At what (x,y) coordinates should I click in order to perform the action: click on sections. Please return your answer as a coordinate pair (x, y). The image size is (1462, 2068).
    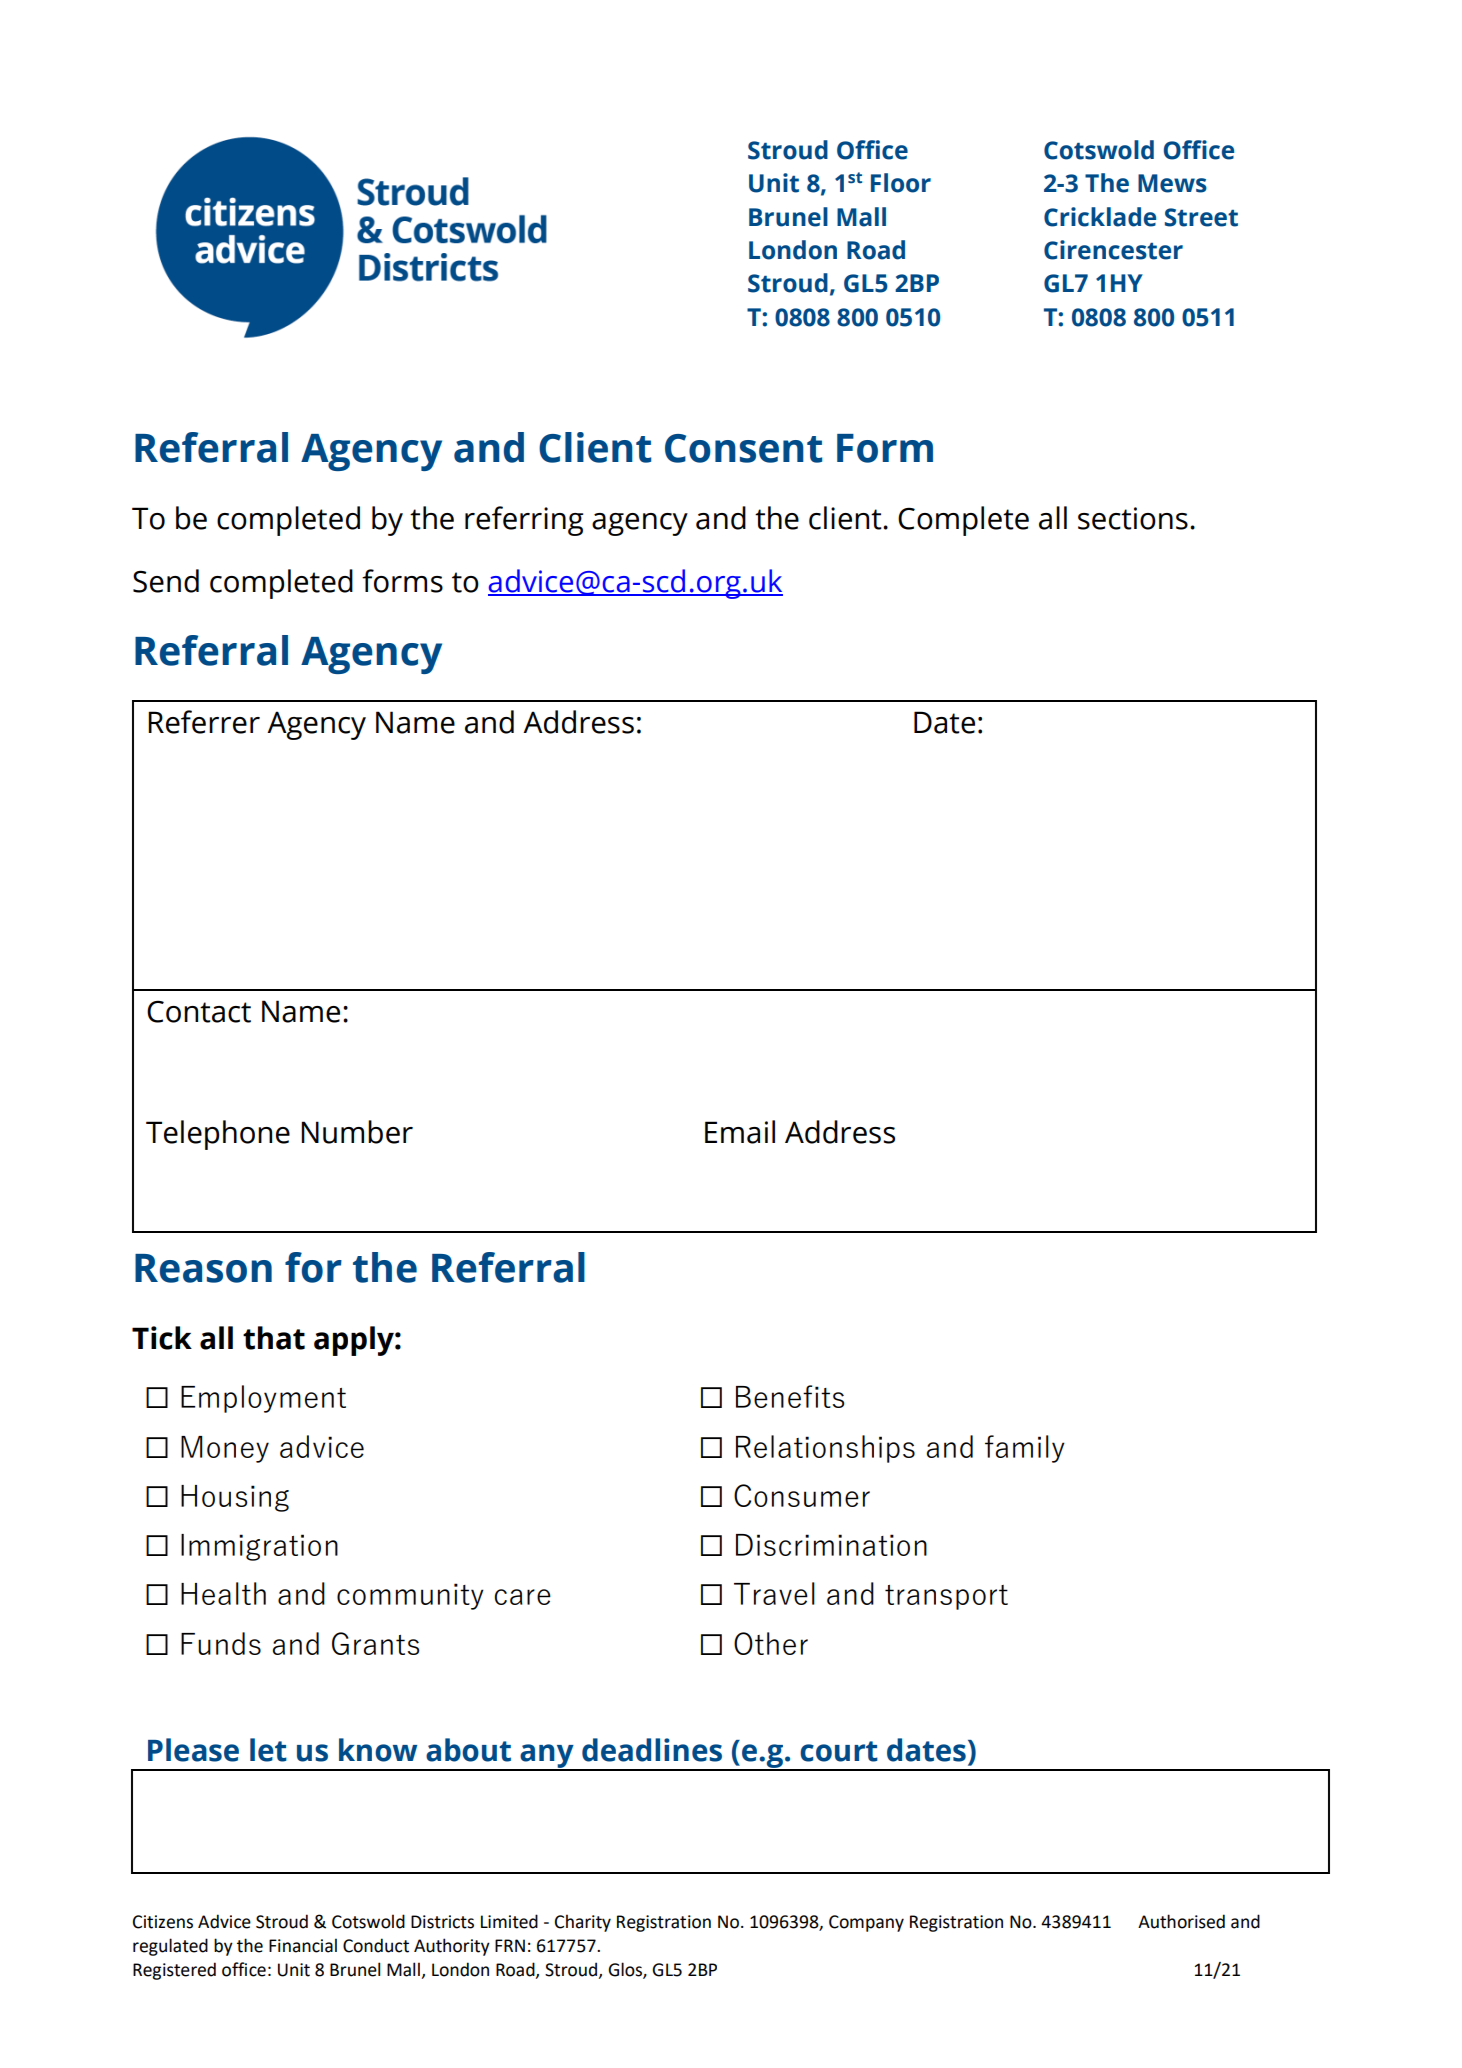
    Looking at the image, I should click on (1133, 518).
